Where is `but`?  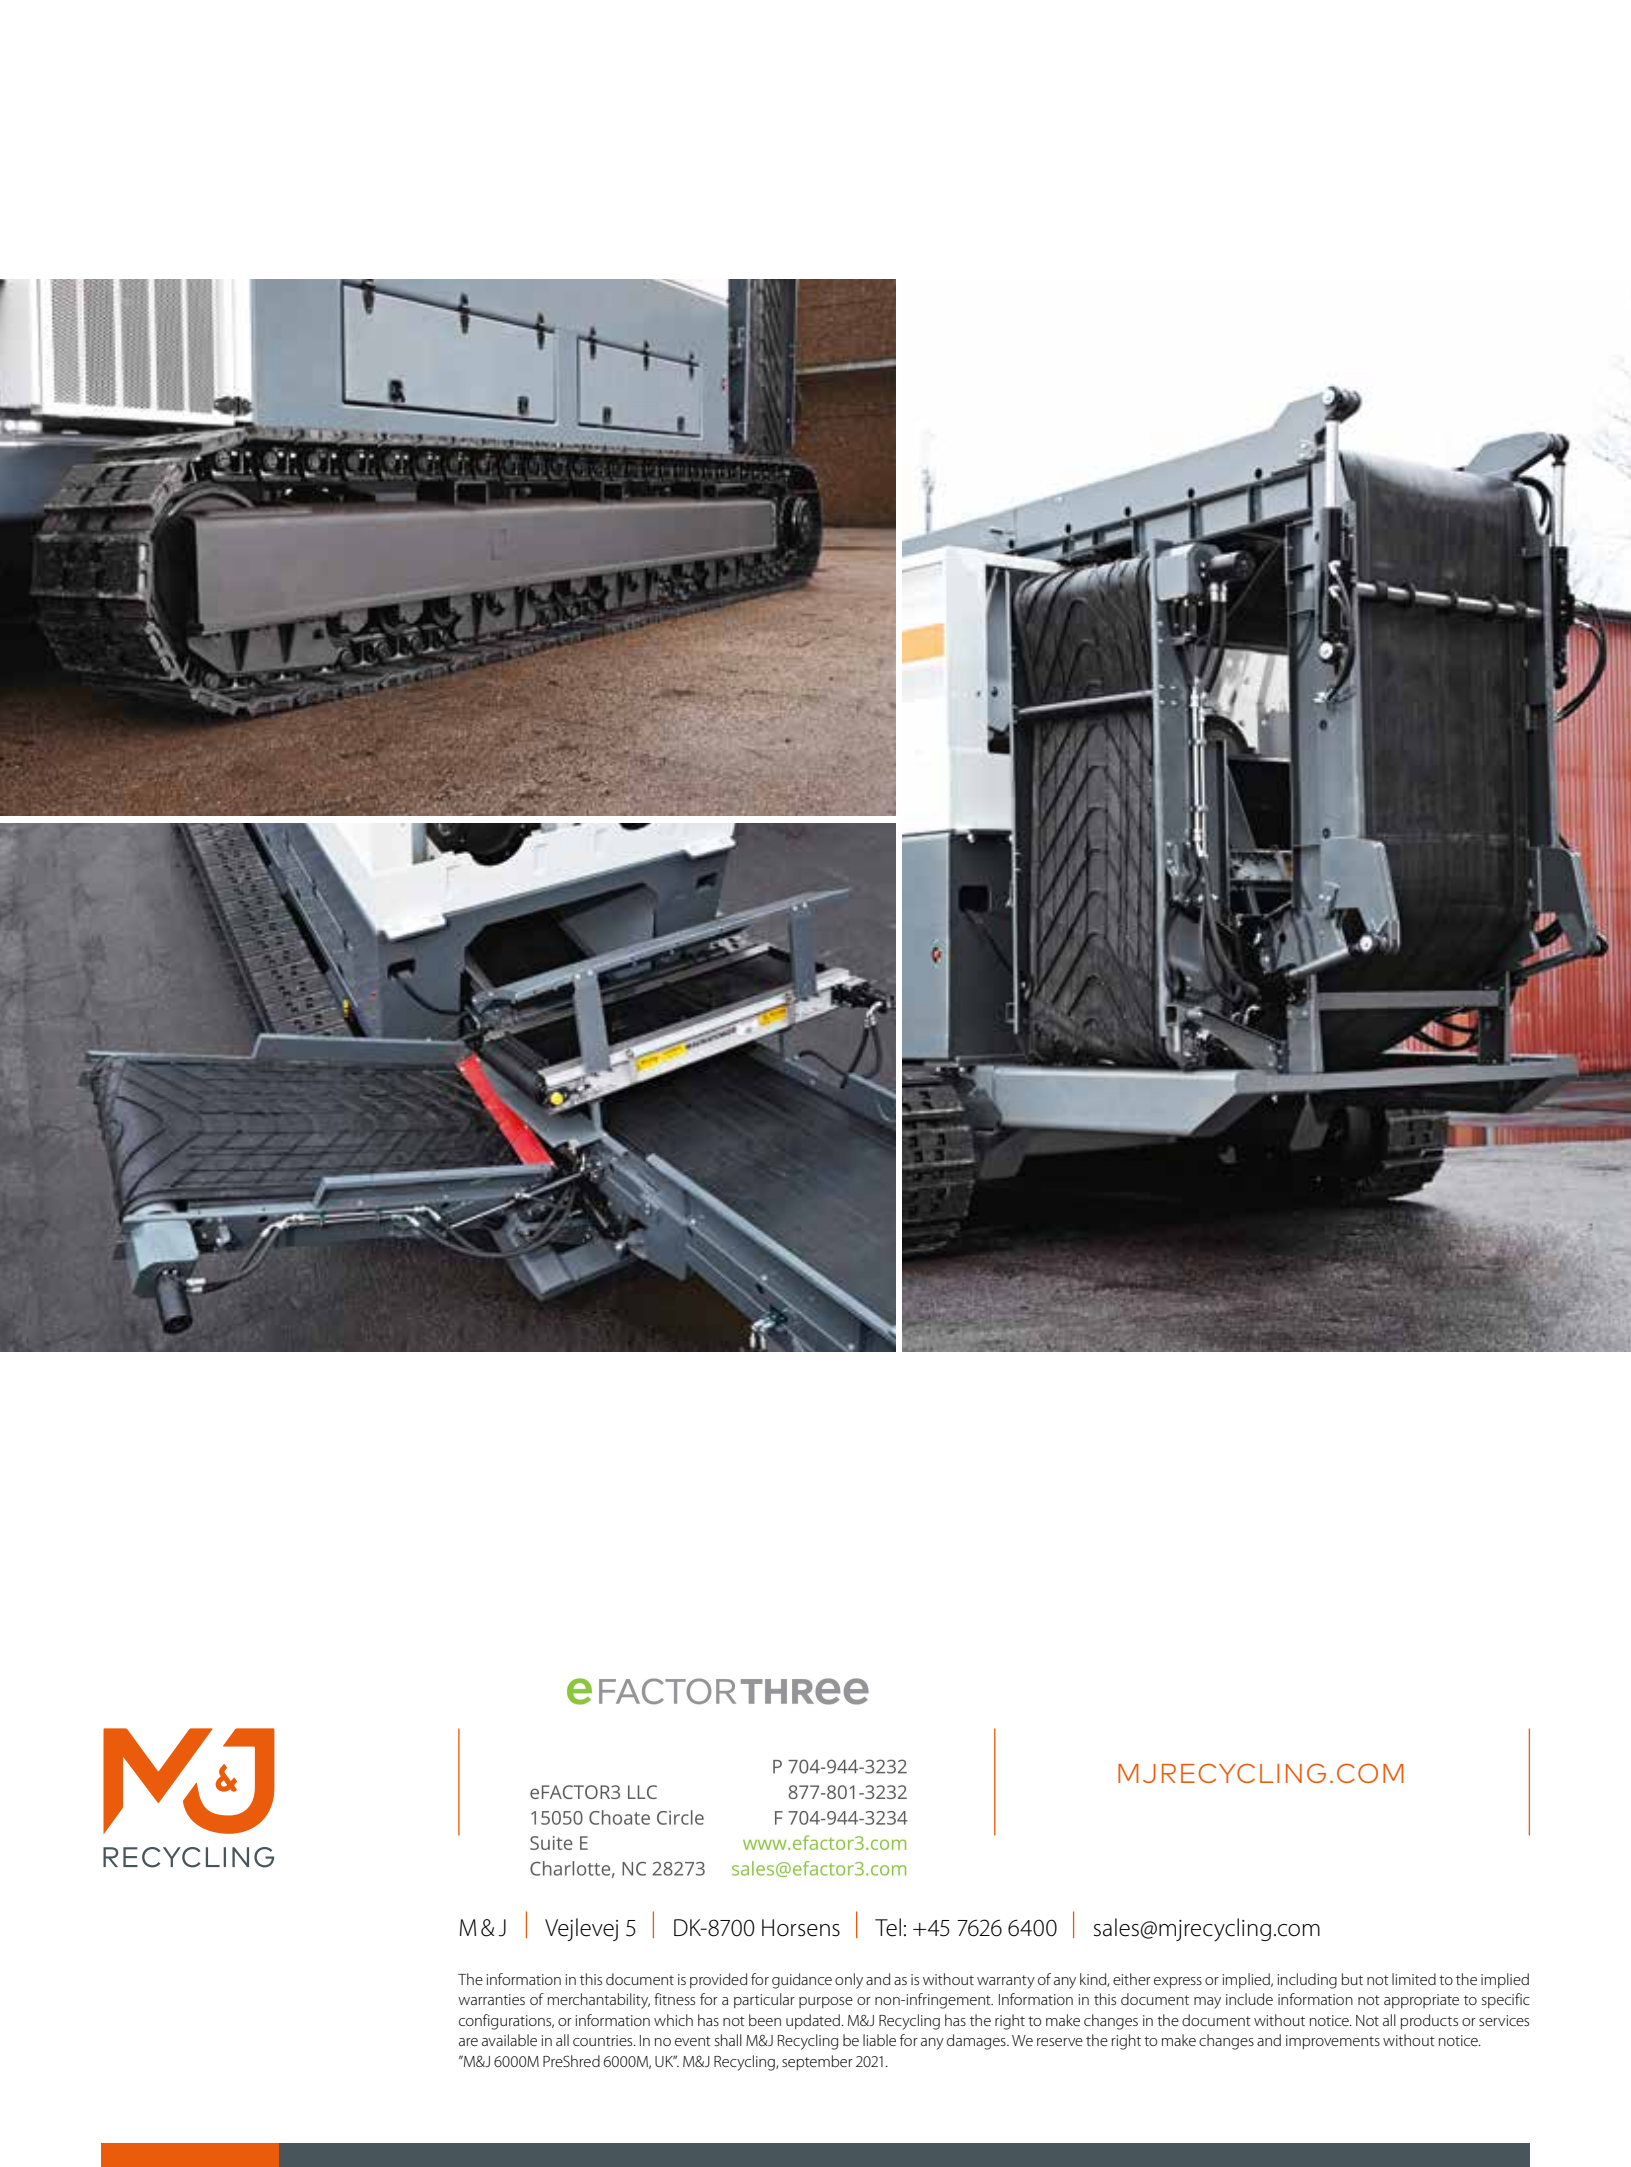 but is located at coordinates (1352, 1979).
